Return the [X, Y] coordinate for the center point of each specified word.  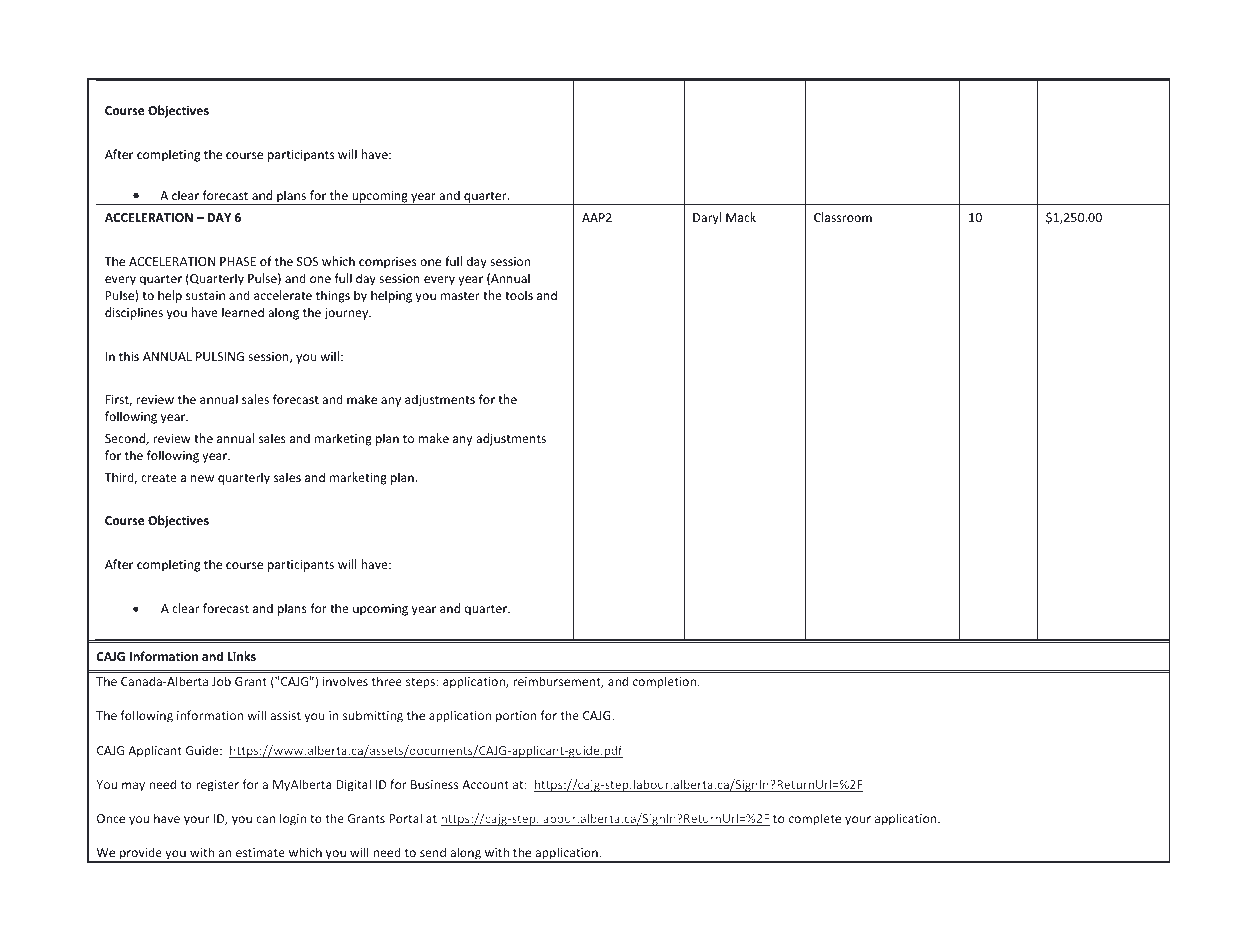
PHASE [238, 261]
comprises [387, 263]
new [202, 478]
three [387, 681]
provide [141, 854]
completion [664, 682]
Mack [741, 217]
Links [242, 656]
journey [347, 314]
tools [519, 295]
